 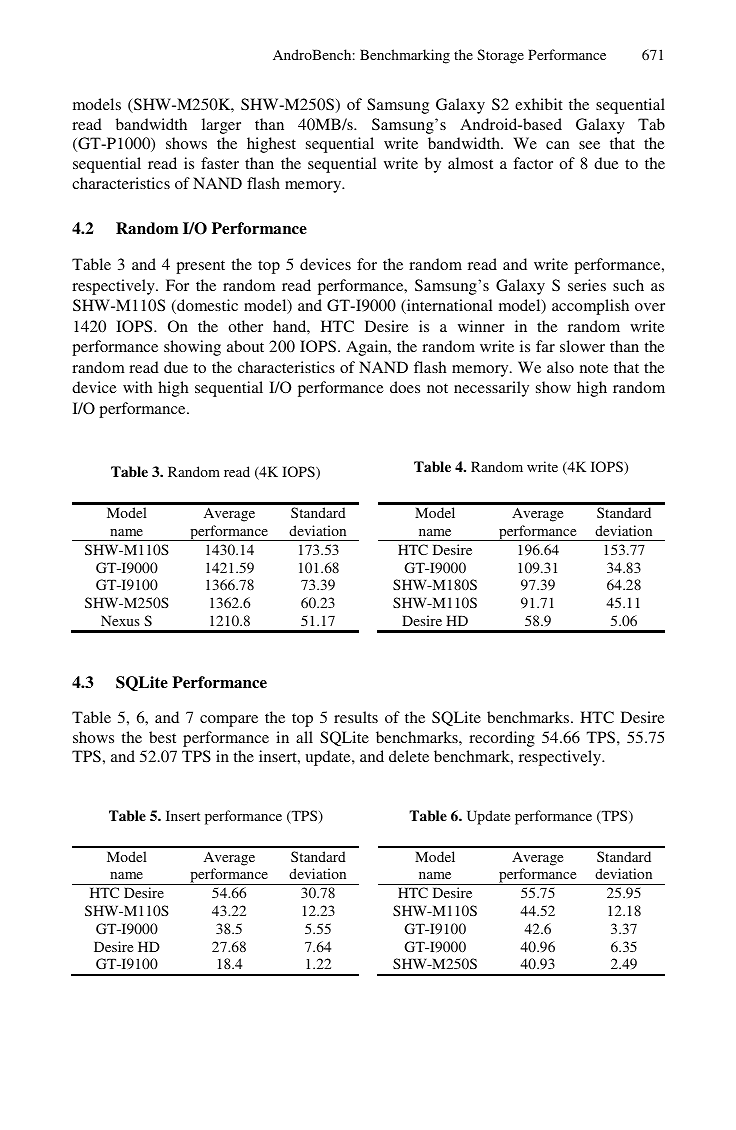 What do you see at coordinates (539, 104) in the screenshot?
I see `exhibit` at bounding box center [539, 104].
